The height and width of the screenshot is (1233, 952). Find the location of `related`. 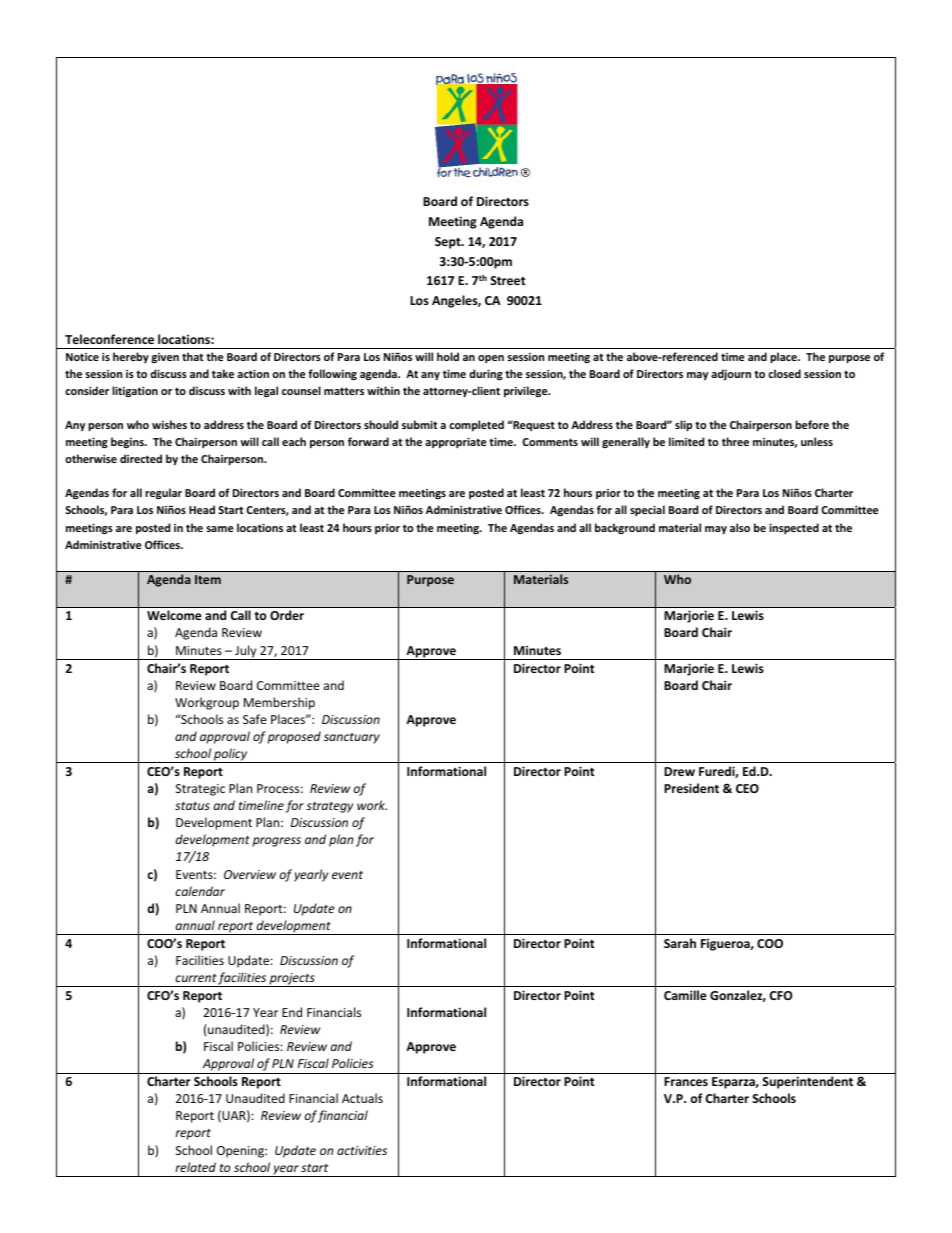

related is located at coordinates (195, 1167).
